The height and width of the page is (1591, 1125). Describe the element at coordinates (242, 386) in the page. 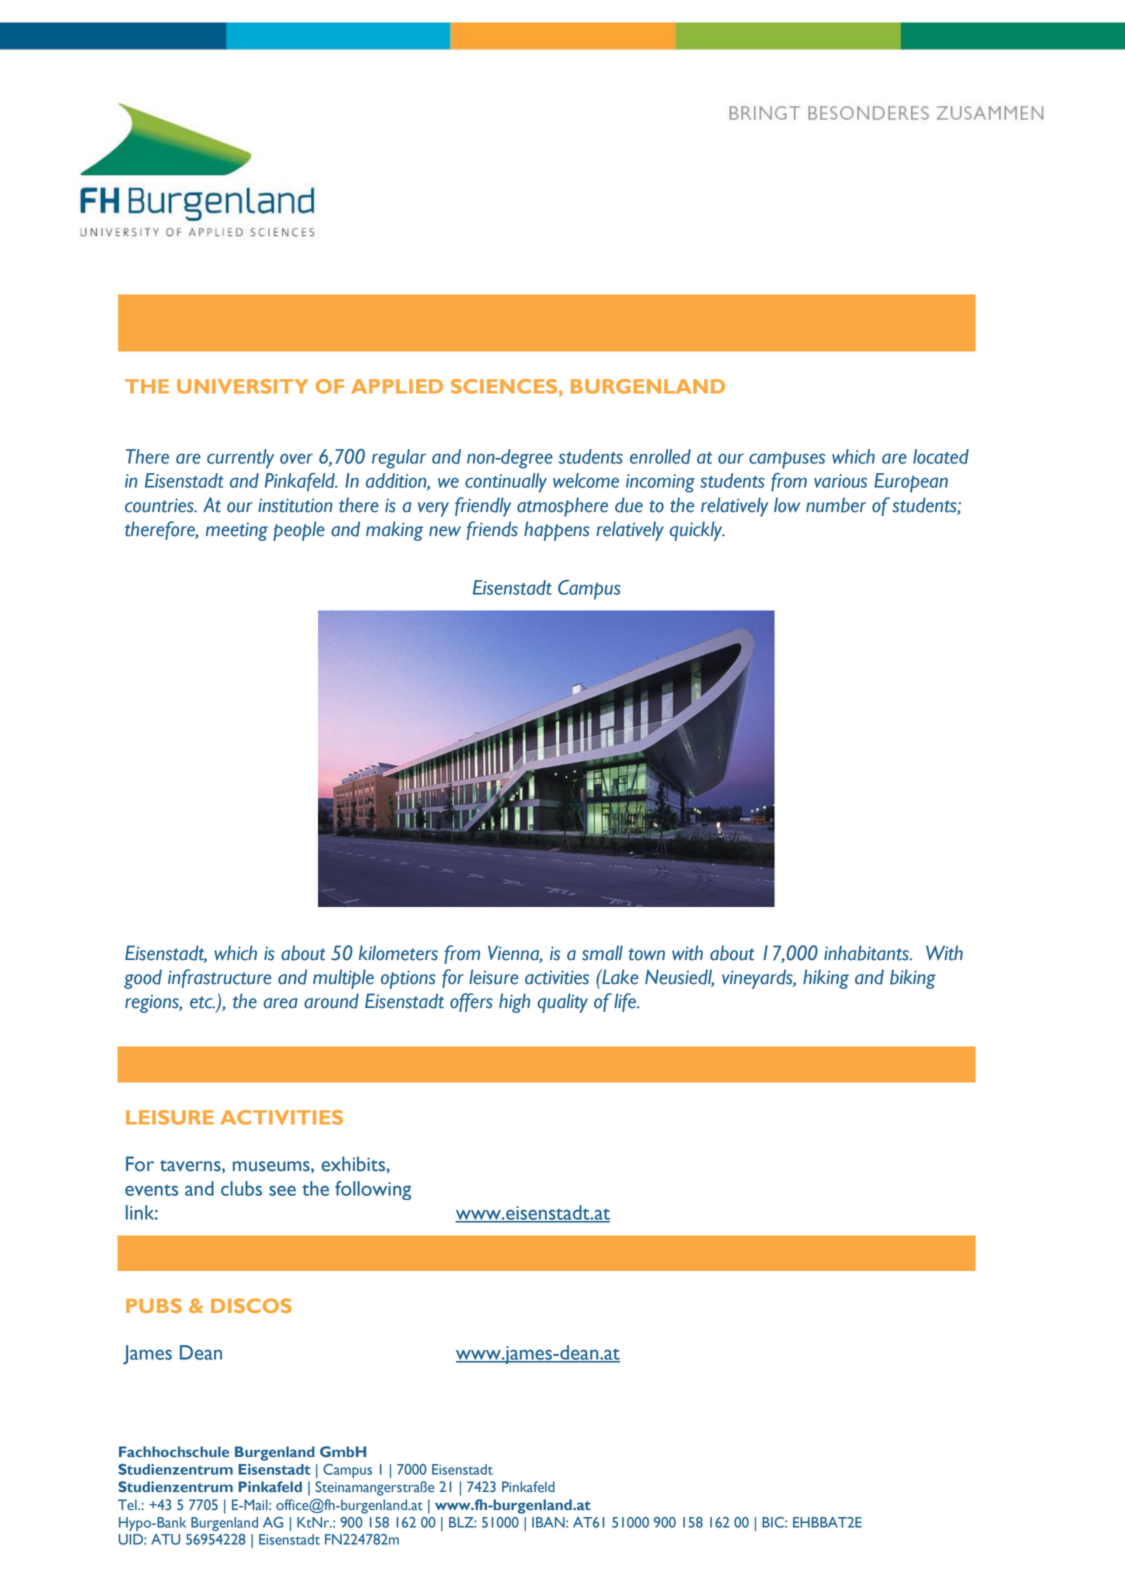

I see `UNIVERSITY` at that location.
